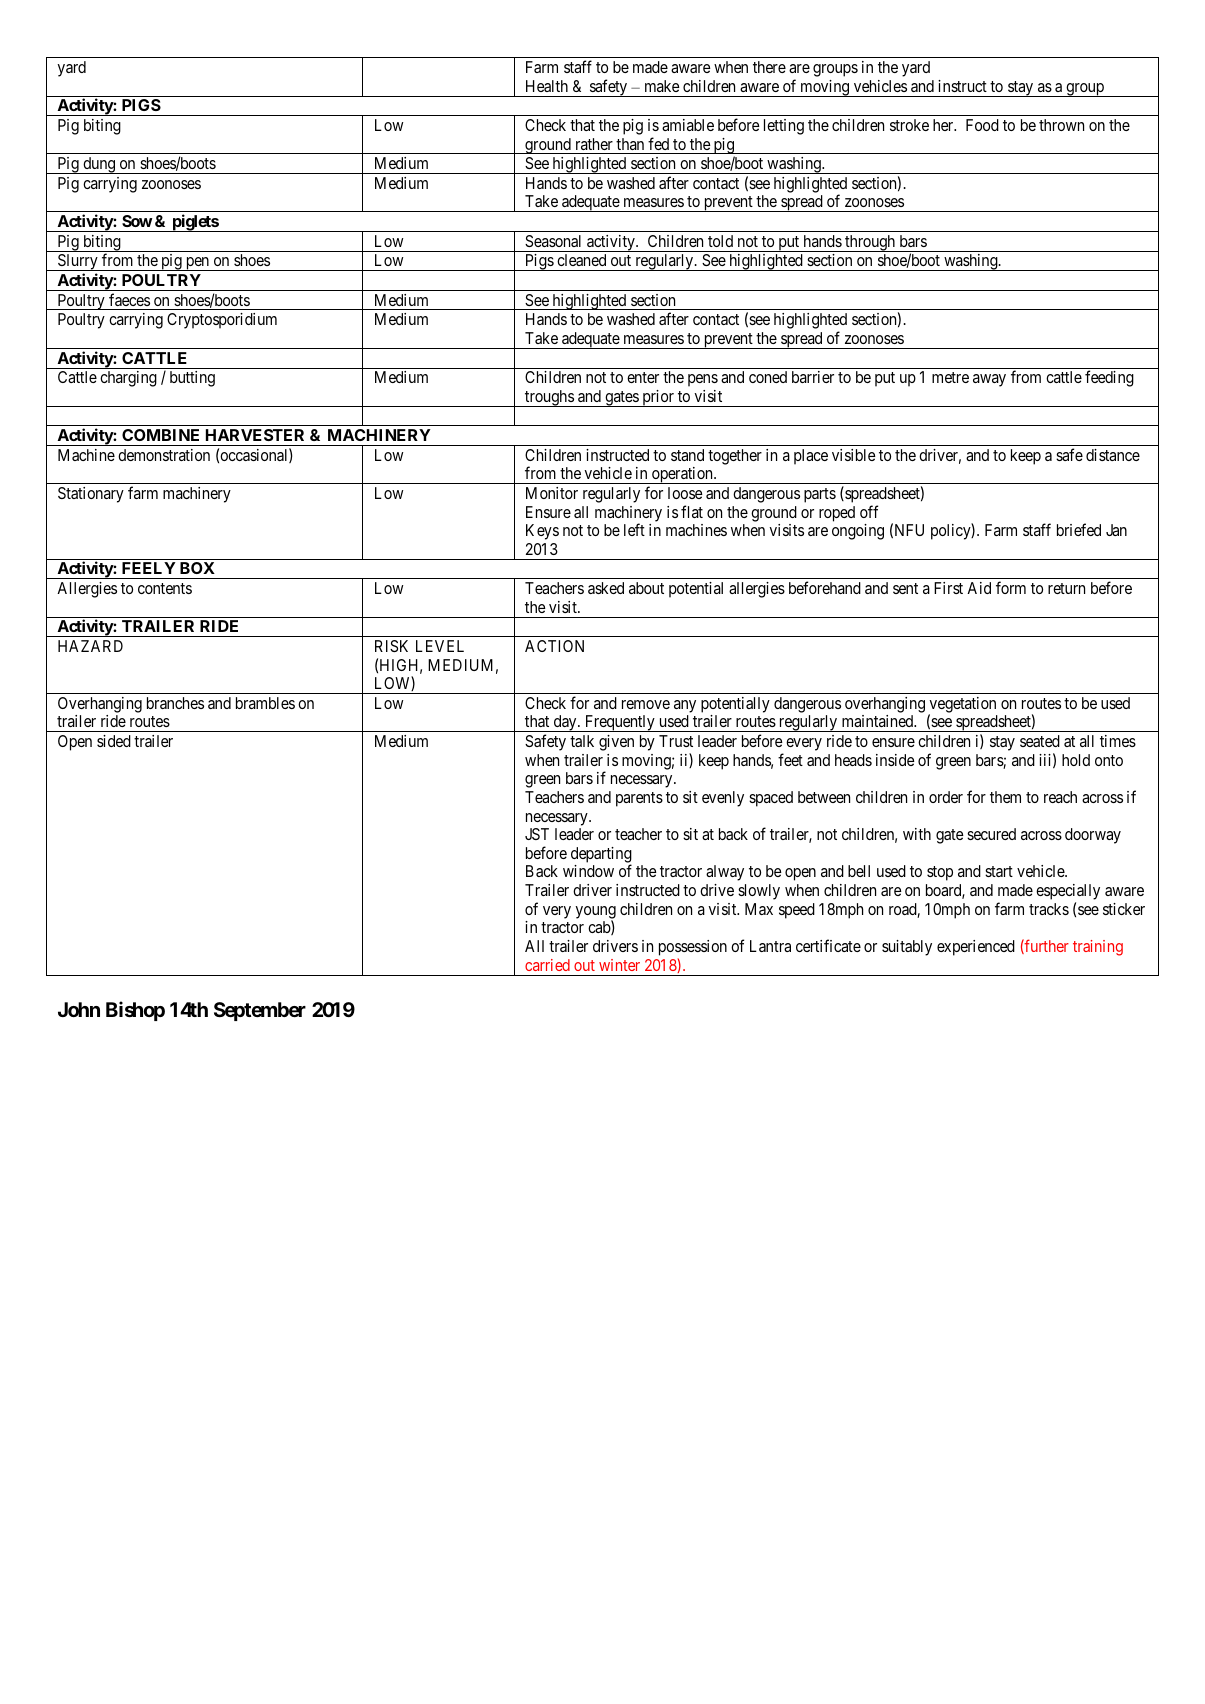 The image size is (1205, 1704). I want to click on left, so click(634, 529).
